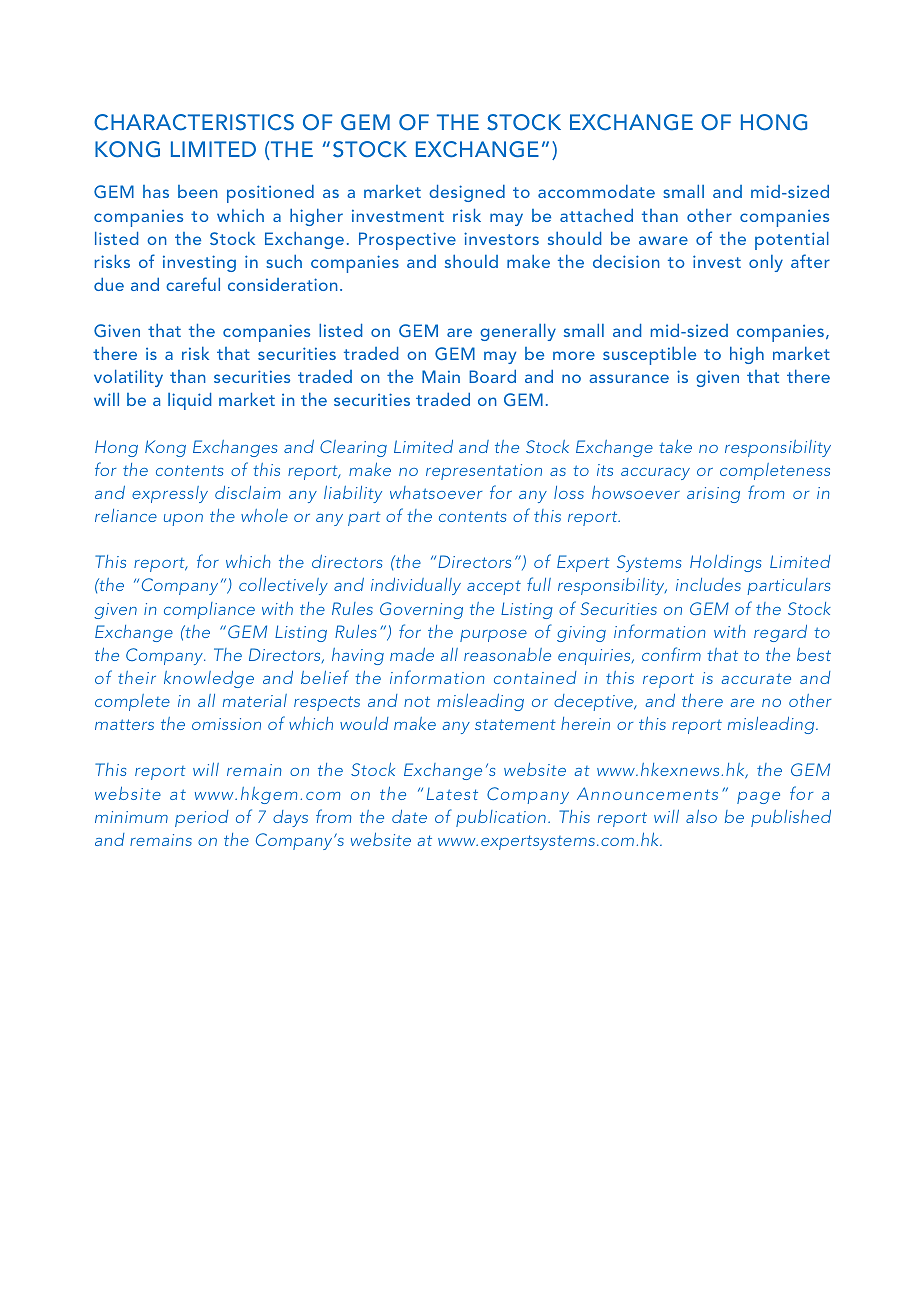 This document has width=924, height=1311. Describe the element at coordinates (170, 494) in the document. I see `expressly` at that location.
